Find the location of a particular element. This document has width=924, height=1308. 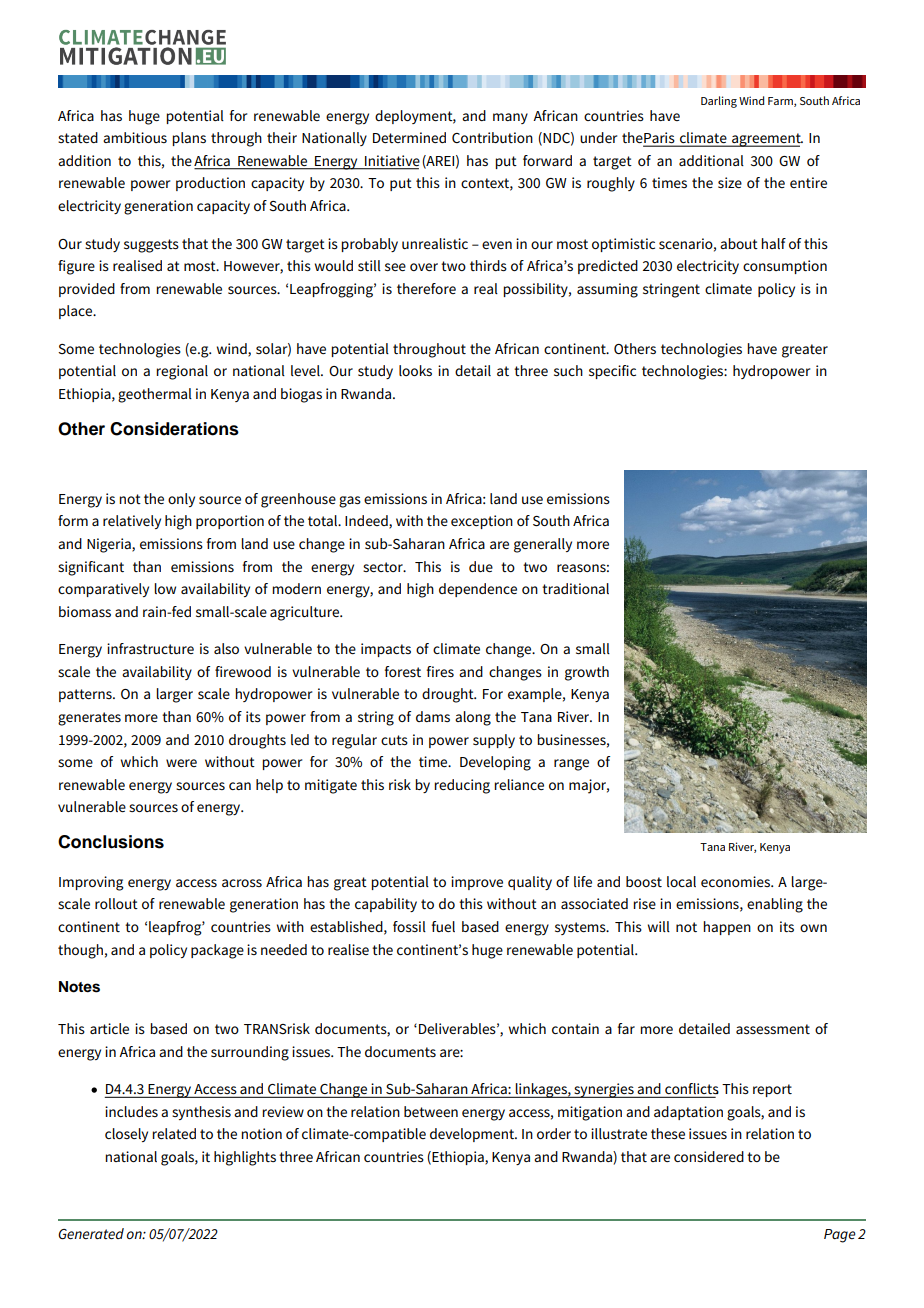

development is located at coordinates (473, 1135).
